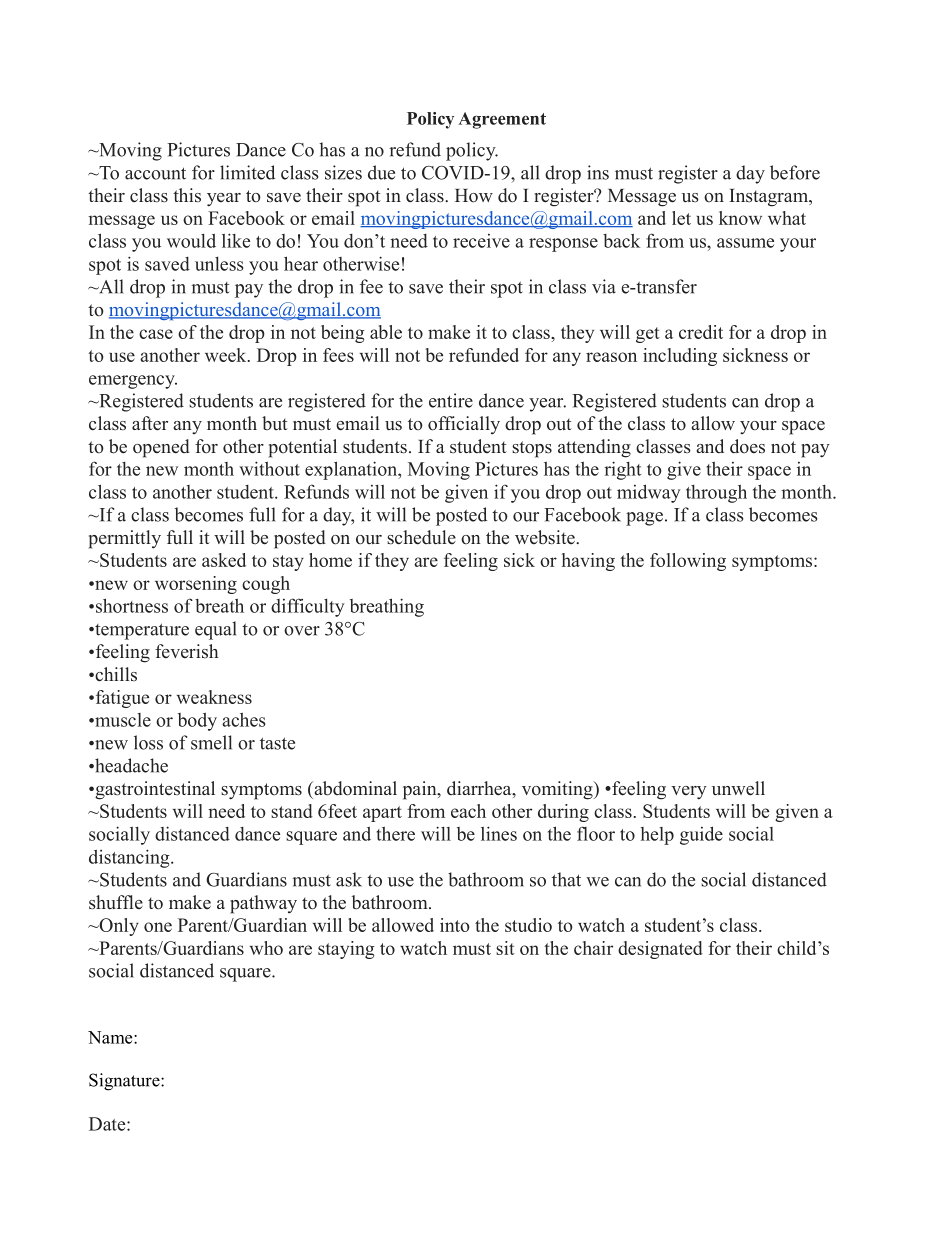  Describe the element at coordinates (464, 425) in the image. I see `officially` at that location.
